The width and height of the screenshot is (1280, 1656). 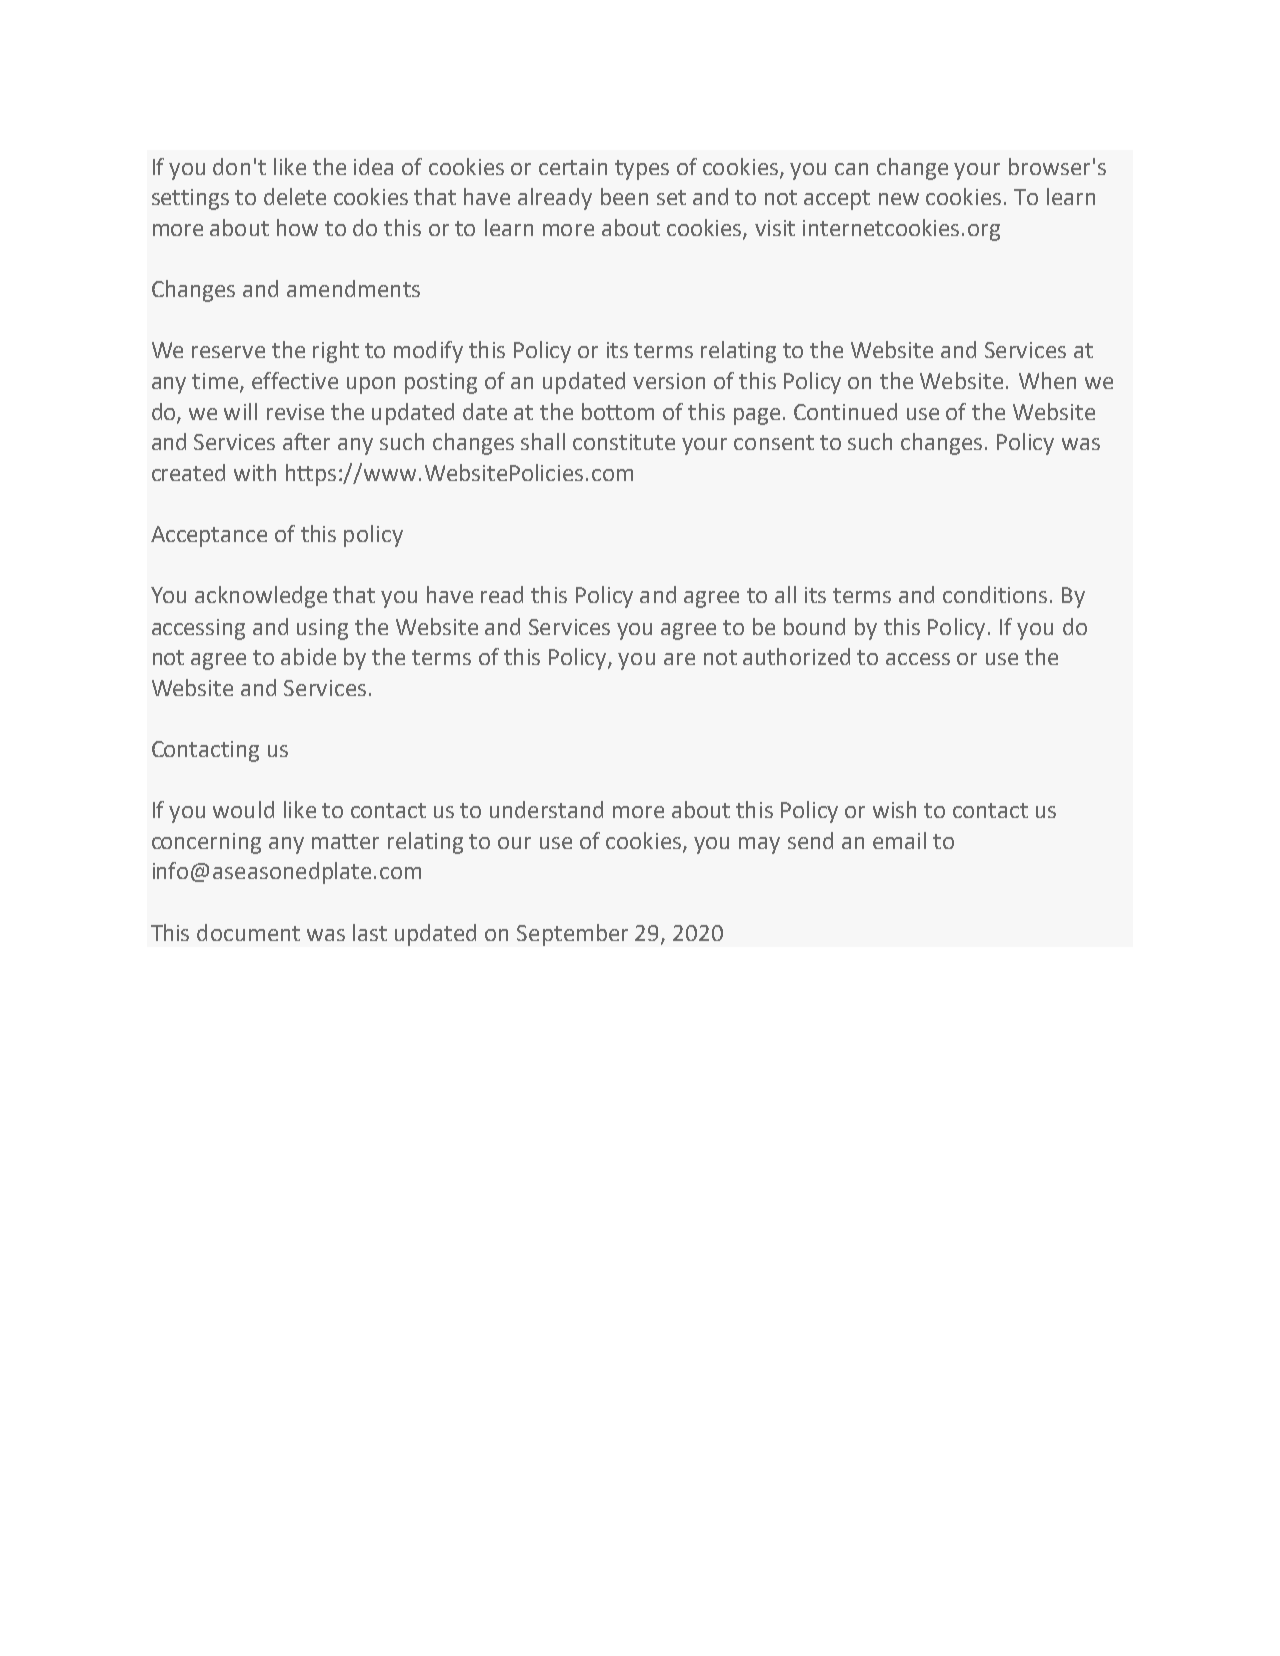 I want to click on been, so click(x=624, y=196).
